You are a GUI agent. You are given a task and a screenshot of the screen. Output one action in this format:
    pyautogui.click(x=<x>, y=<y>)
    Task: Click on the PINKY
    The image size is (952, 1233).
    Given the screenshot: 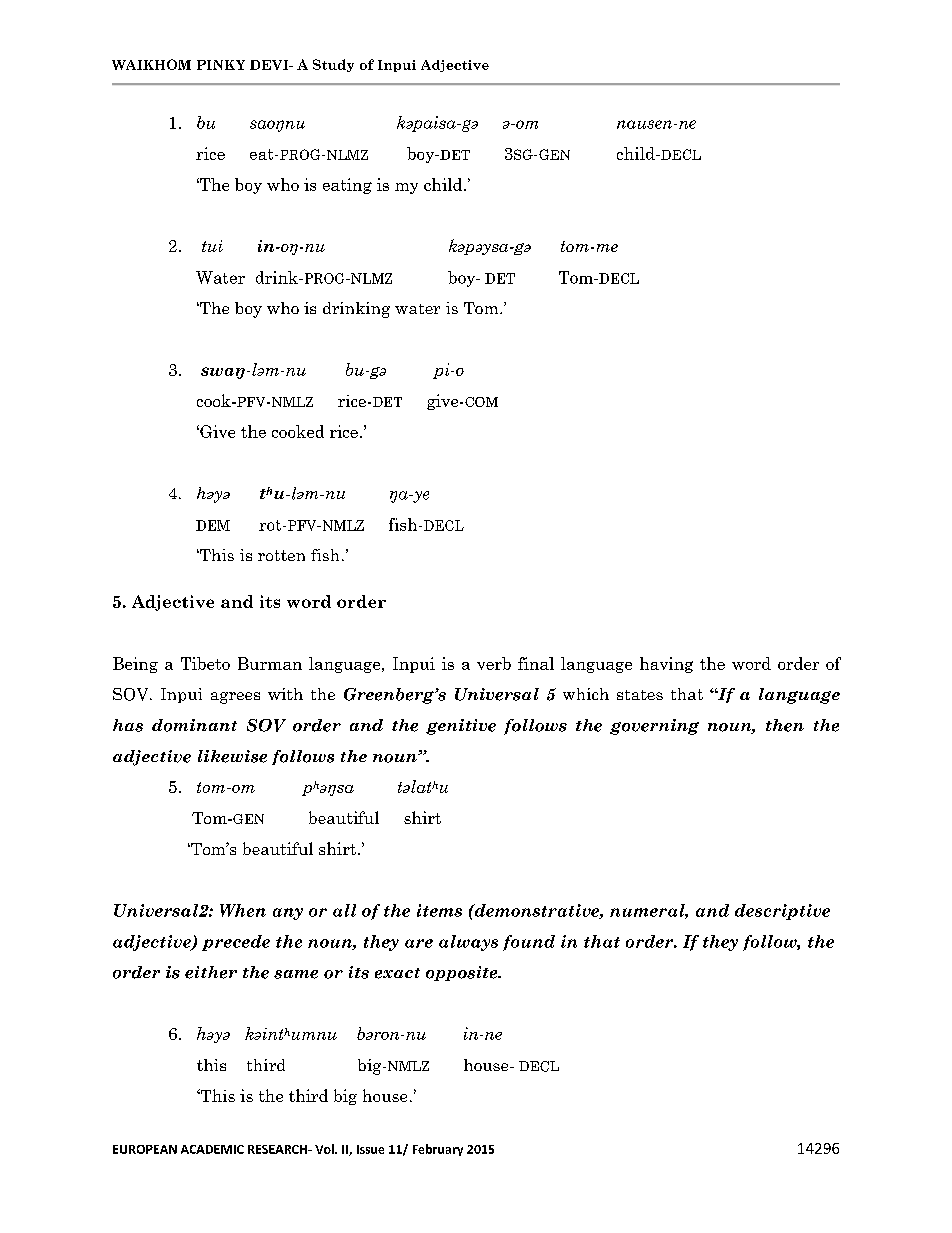 What is the action you would take?
    pyautogui.click(x=221, y=65)
